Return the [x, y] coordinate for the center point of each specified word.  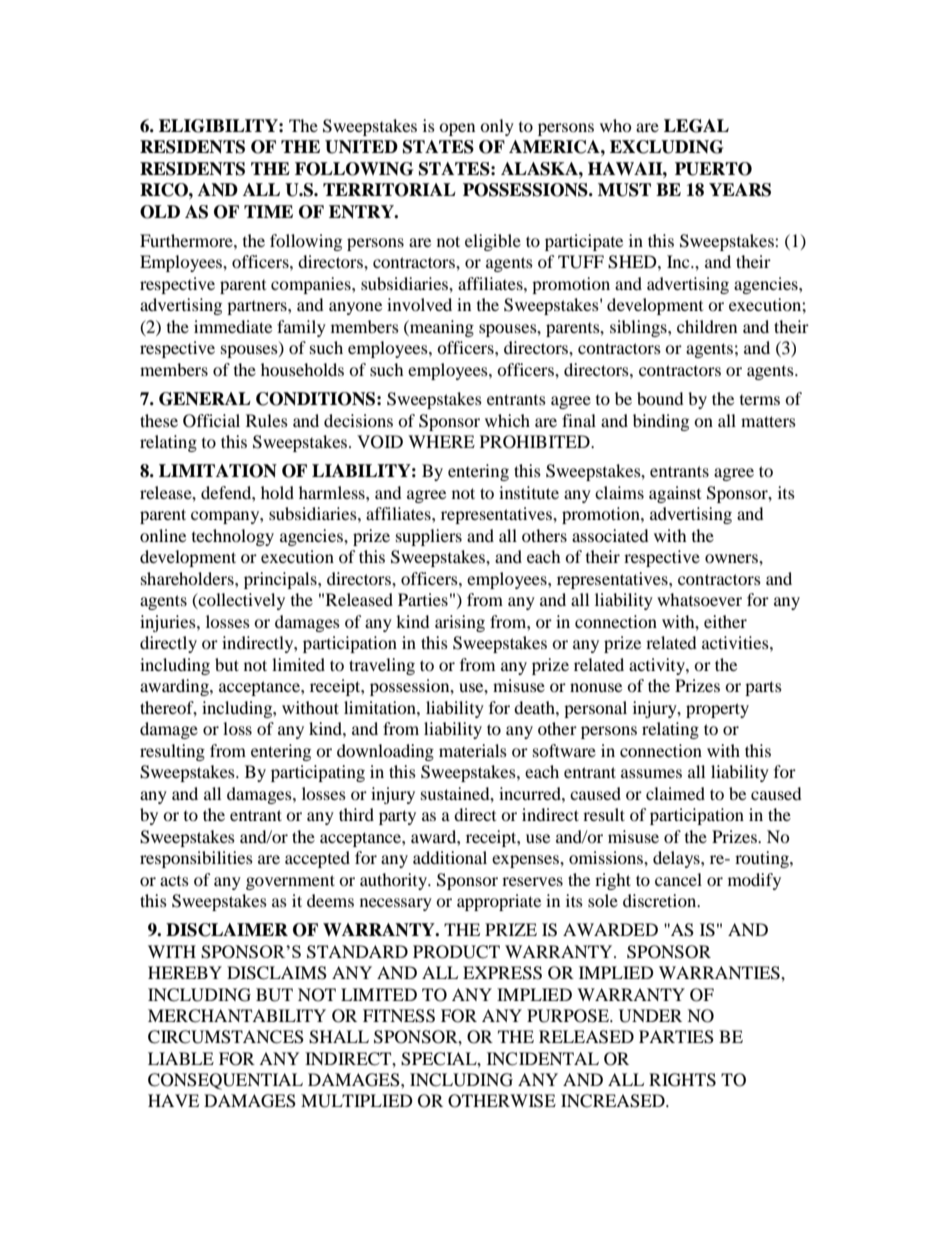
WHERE [441, 441]
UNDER [650, 1016]
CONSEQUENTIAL [225, 1081]
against [675, 494]
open [457, 129]
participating [318, 773]
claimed [675, 793]
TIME [268, 211]
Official [211, 421]
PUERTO [713, 169]
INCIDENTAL [543, 1059]
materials [473, 750]
